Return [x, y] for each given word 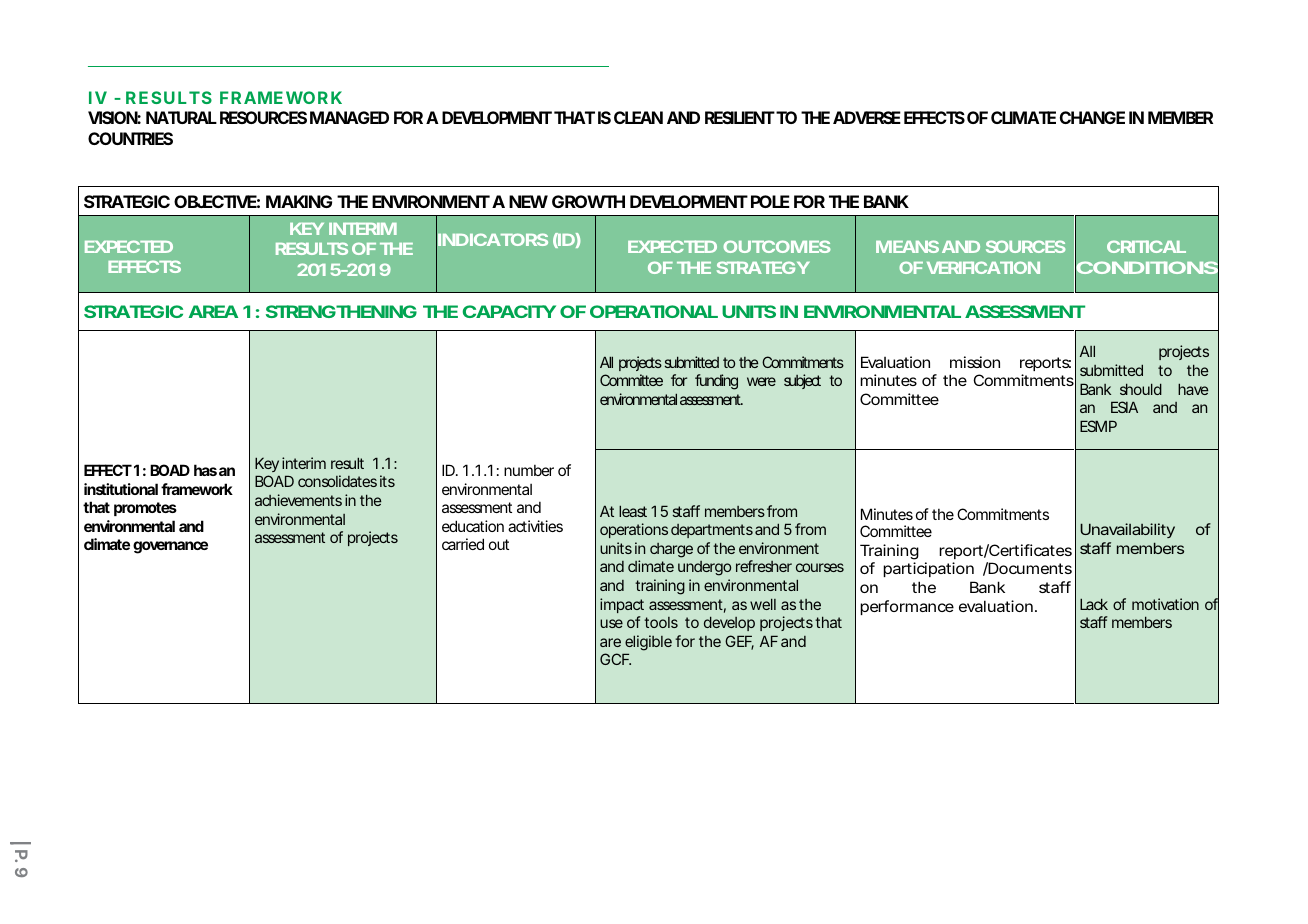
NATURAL [181, 117]
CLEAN [638, 117]
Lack [1094, 604]
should [1141, 389]
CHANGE [1092, 117]
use [611, 623]
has [205, 470]
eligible [648, 643]
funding [716, 382]
